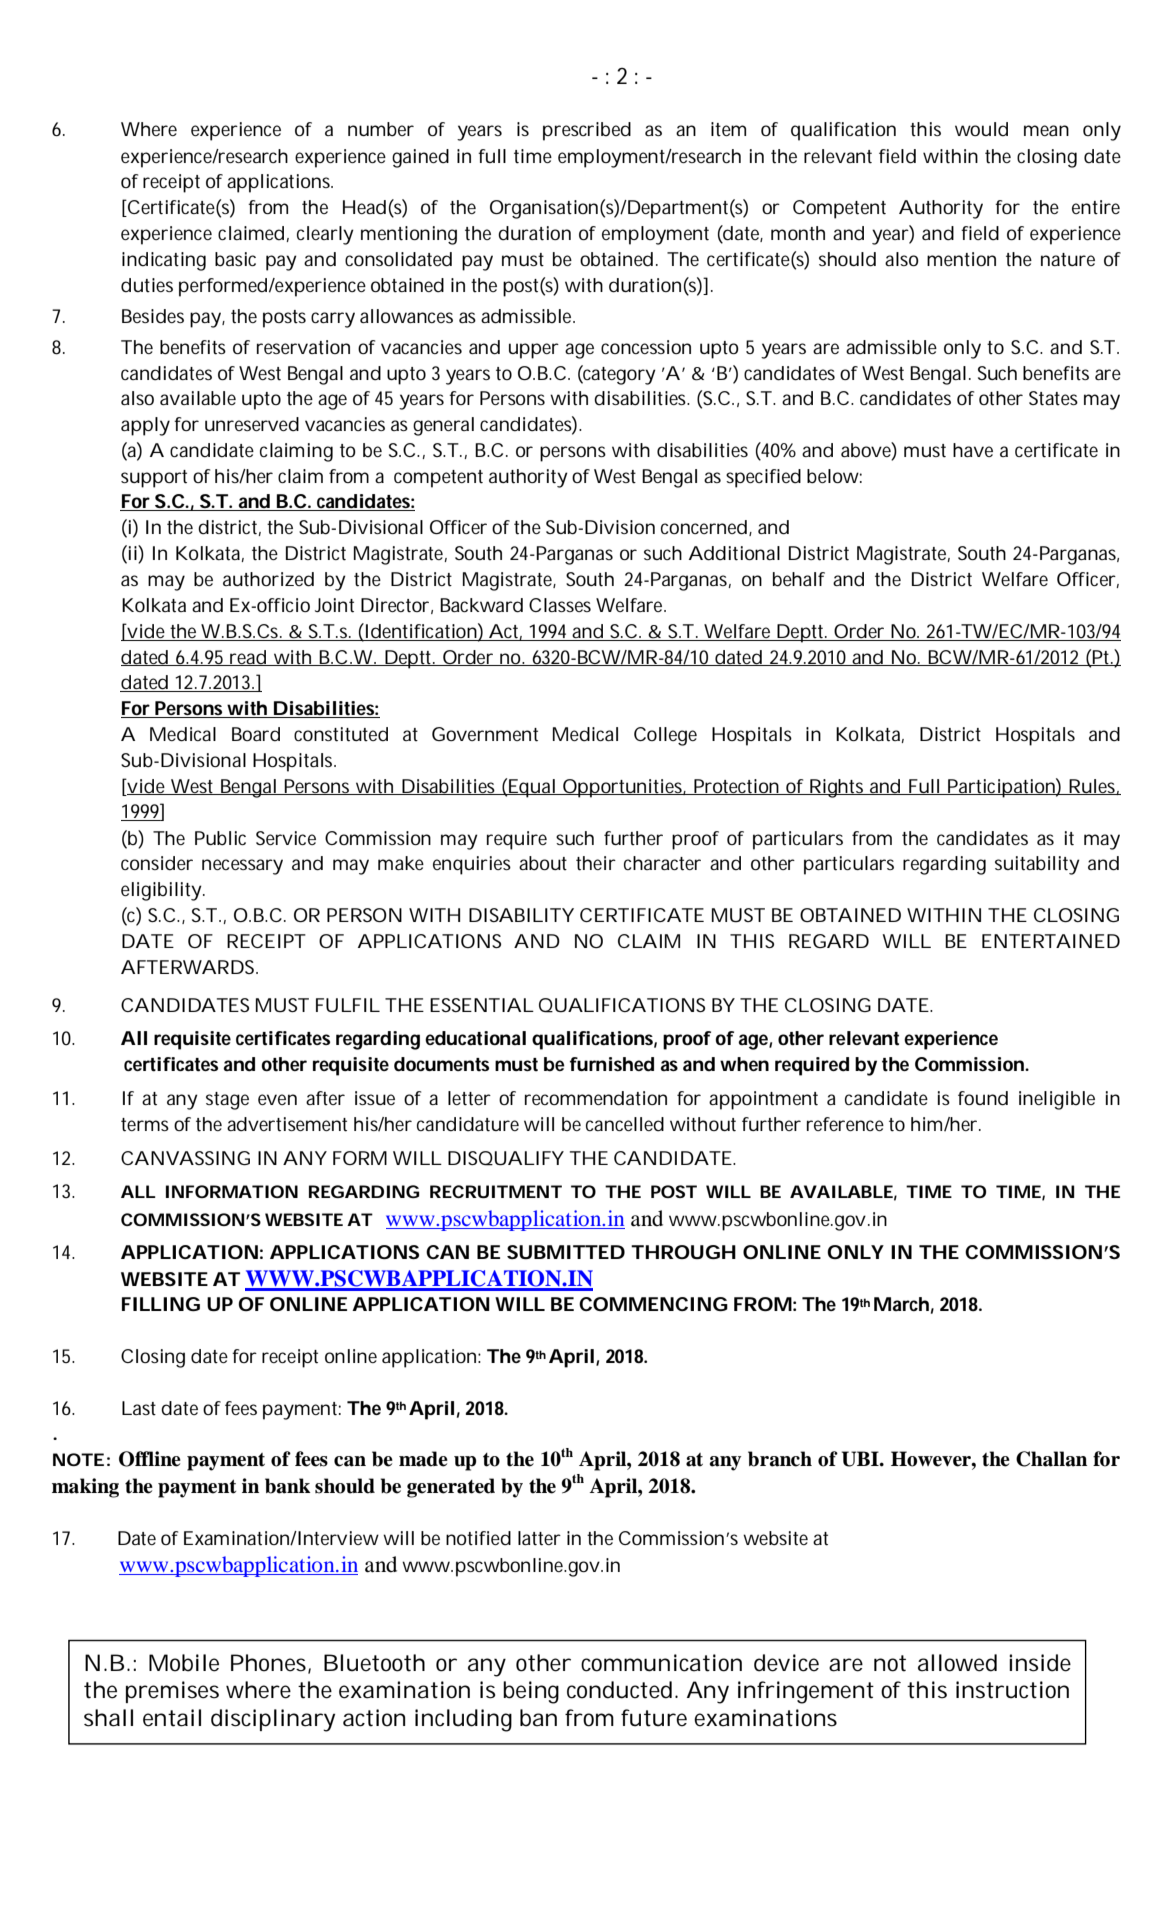 This page has height=1930, width=1172. I want to click on indicating, so click(164, 261).
